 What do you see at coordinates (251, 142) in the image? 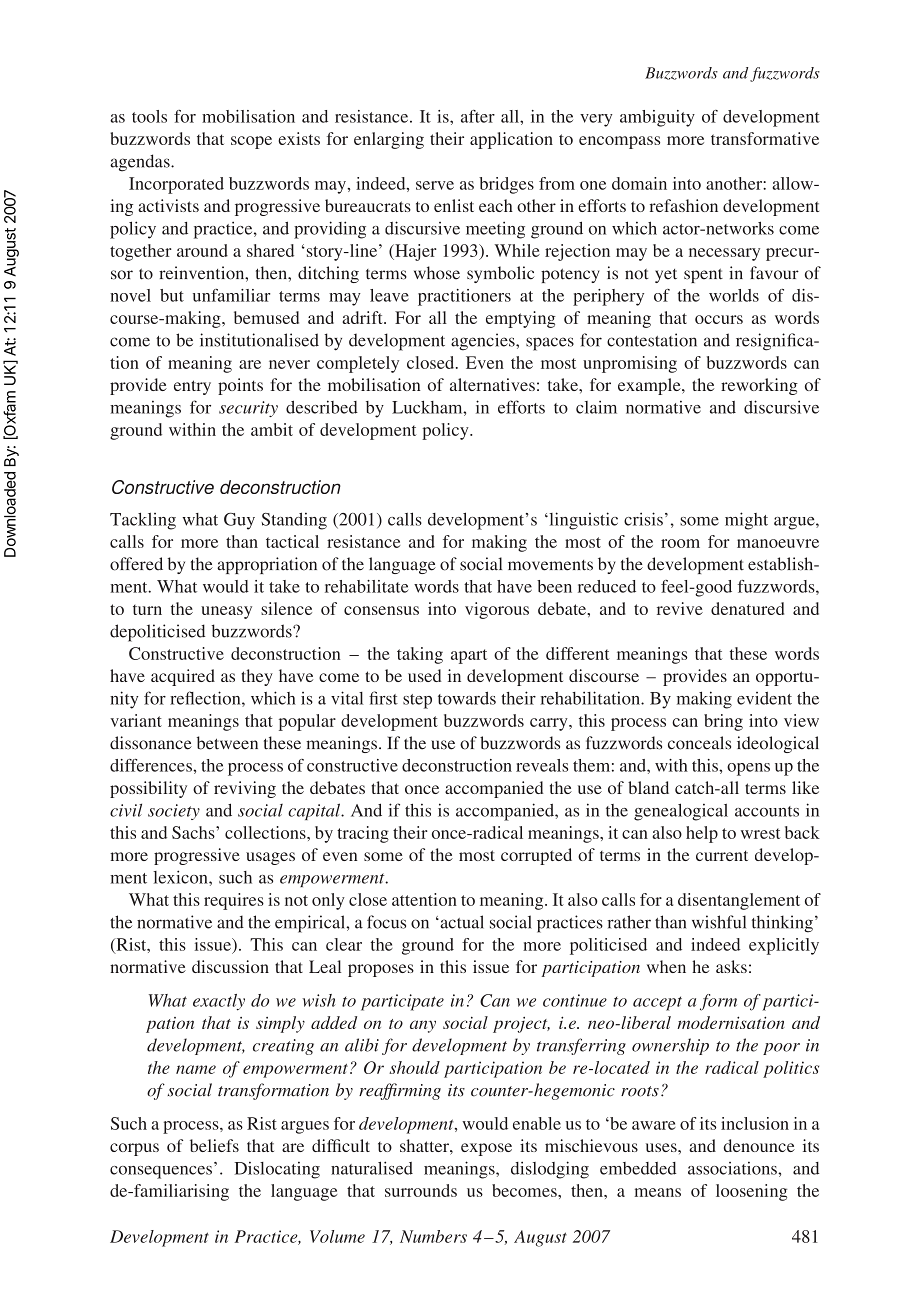
I see `scope` at bounding box center [251, 142].
